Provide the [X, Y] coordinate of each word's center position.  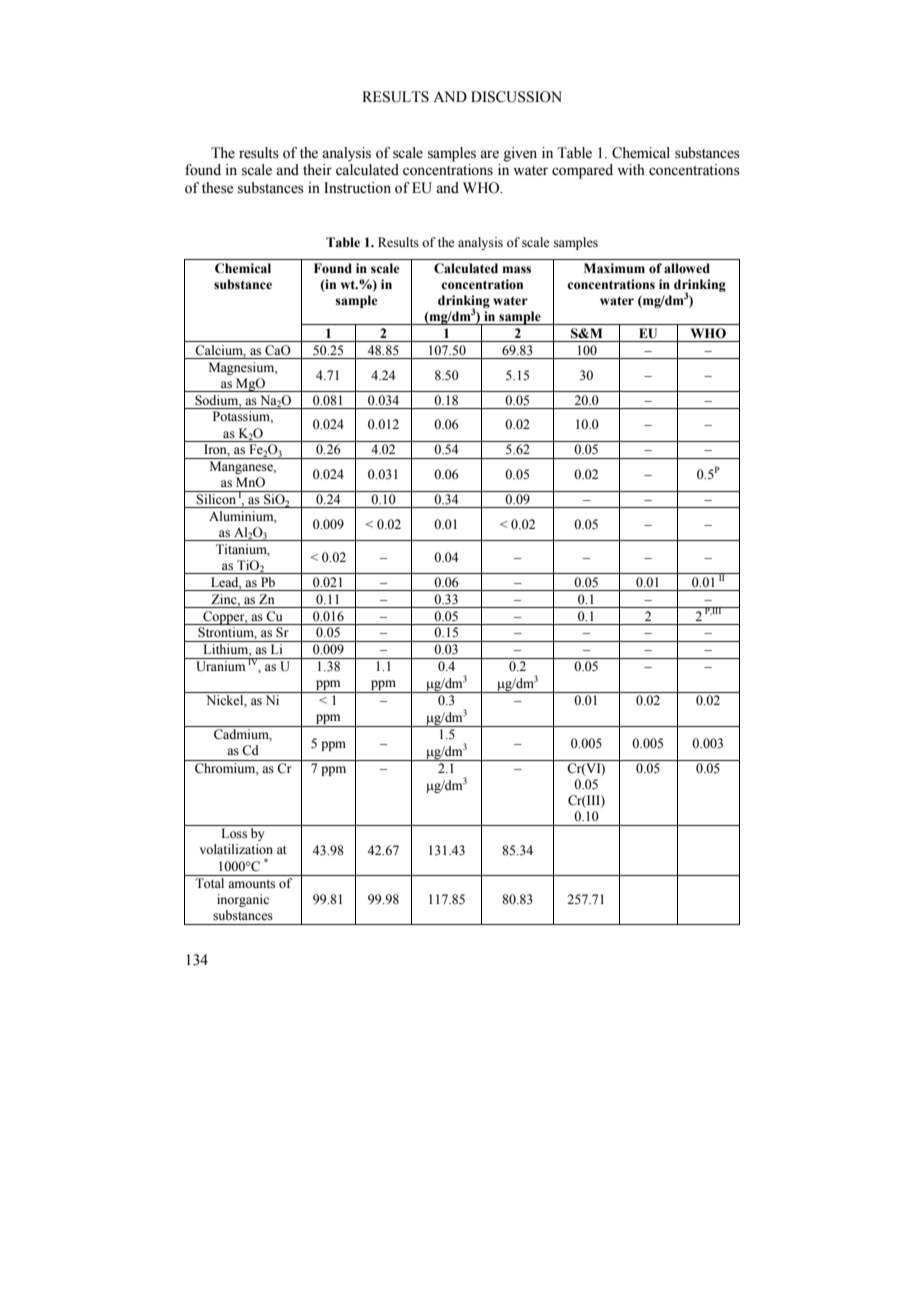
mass [516, 269]
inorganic [243, 900]
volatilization [236, 849]
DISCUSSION [516, 97]
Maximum [614, 268]
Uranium [220, 666]
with [631, 169]
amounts [251, 884]
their [317, 170]
